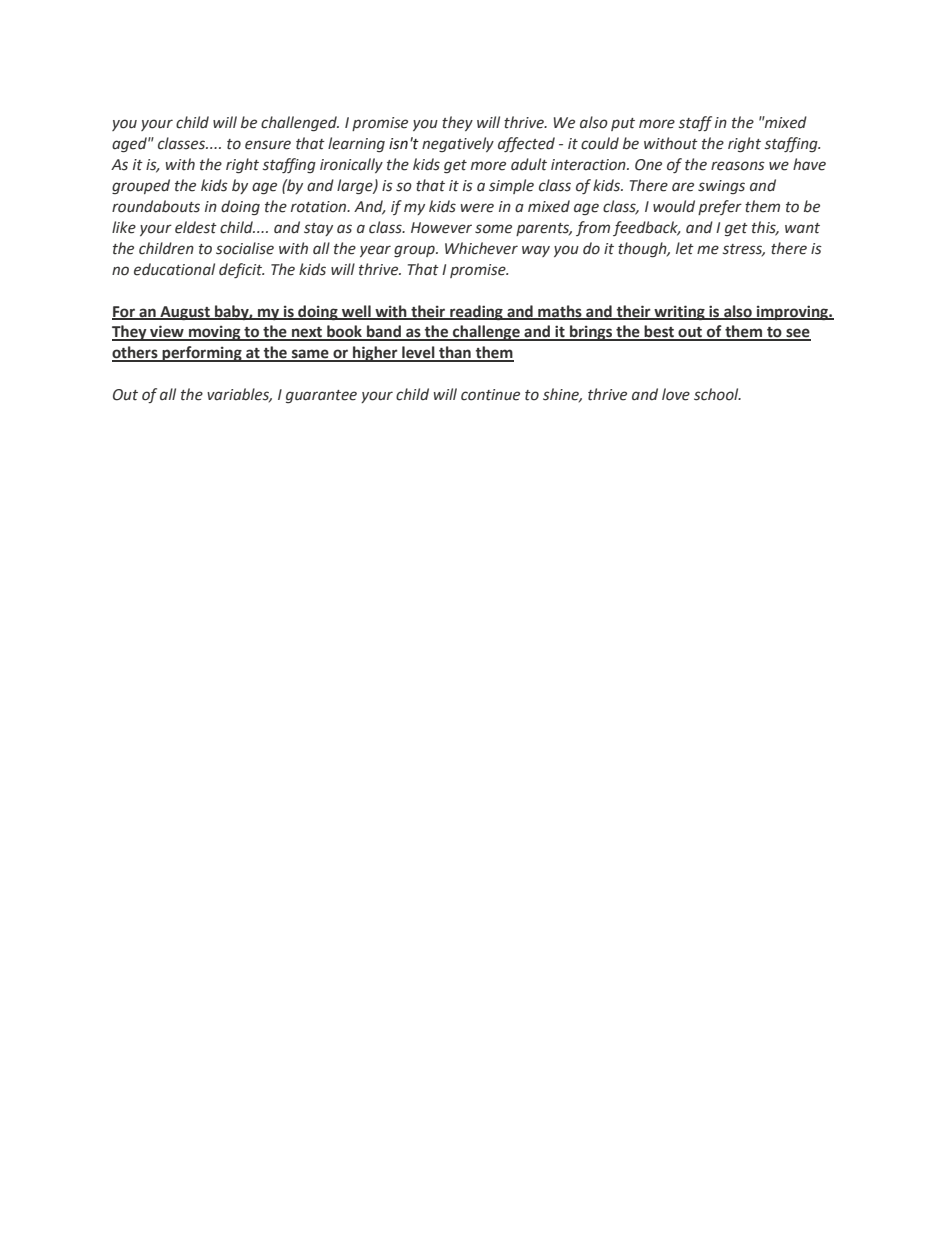 The width and height of the image is (952, 1233). Describe the element at coordinates (268, 145) in the image. I see `ensure` at that location.
